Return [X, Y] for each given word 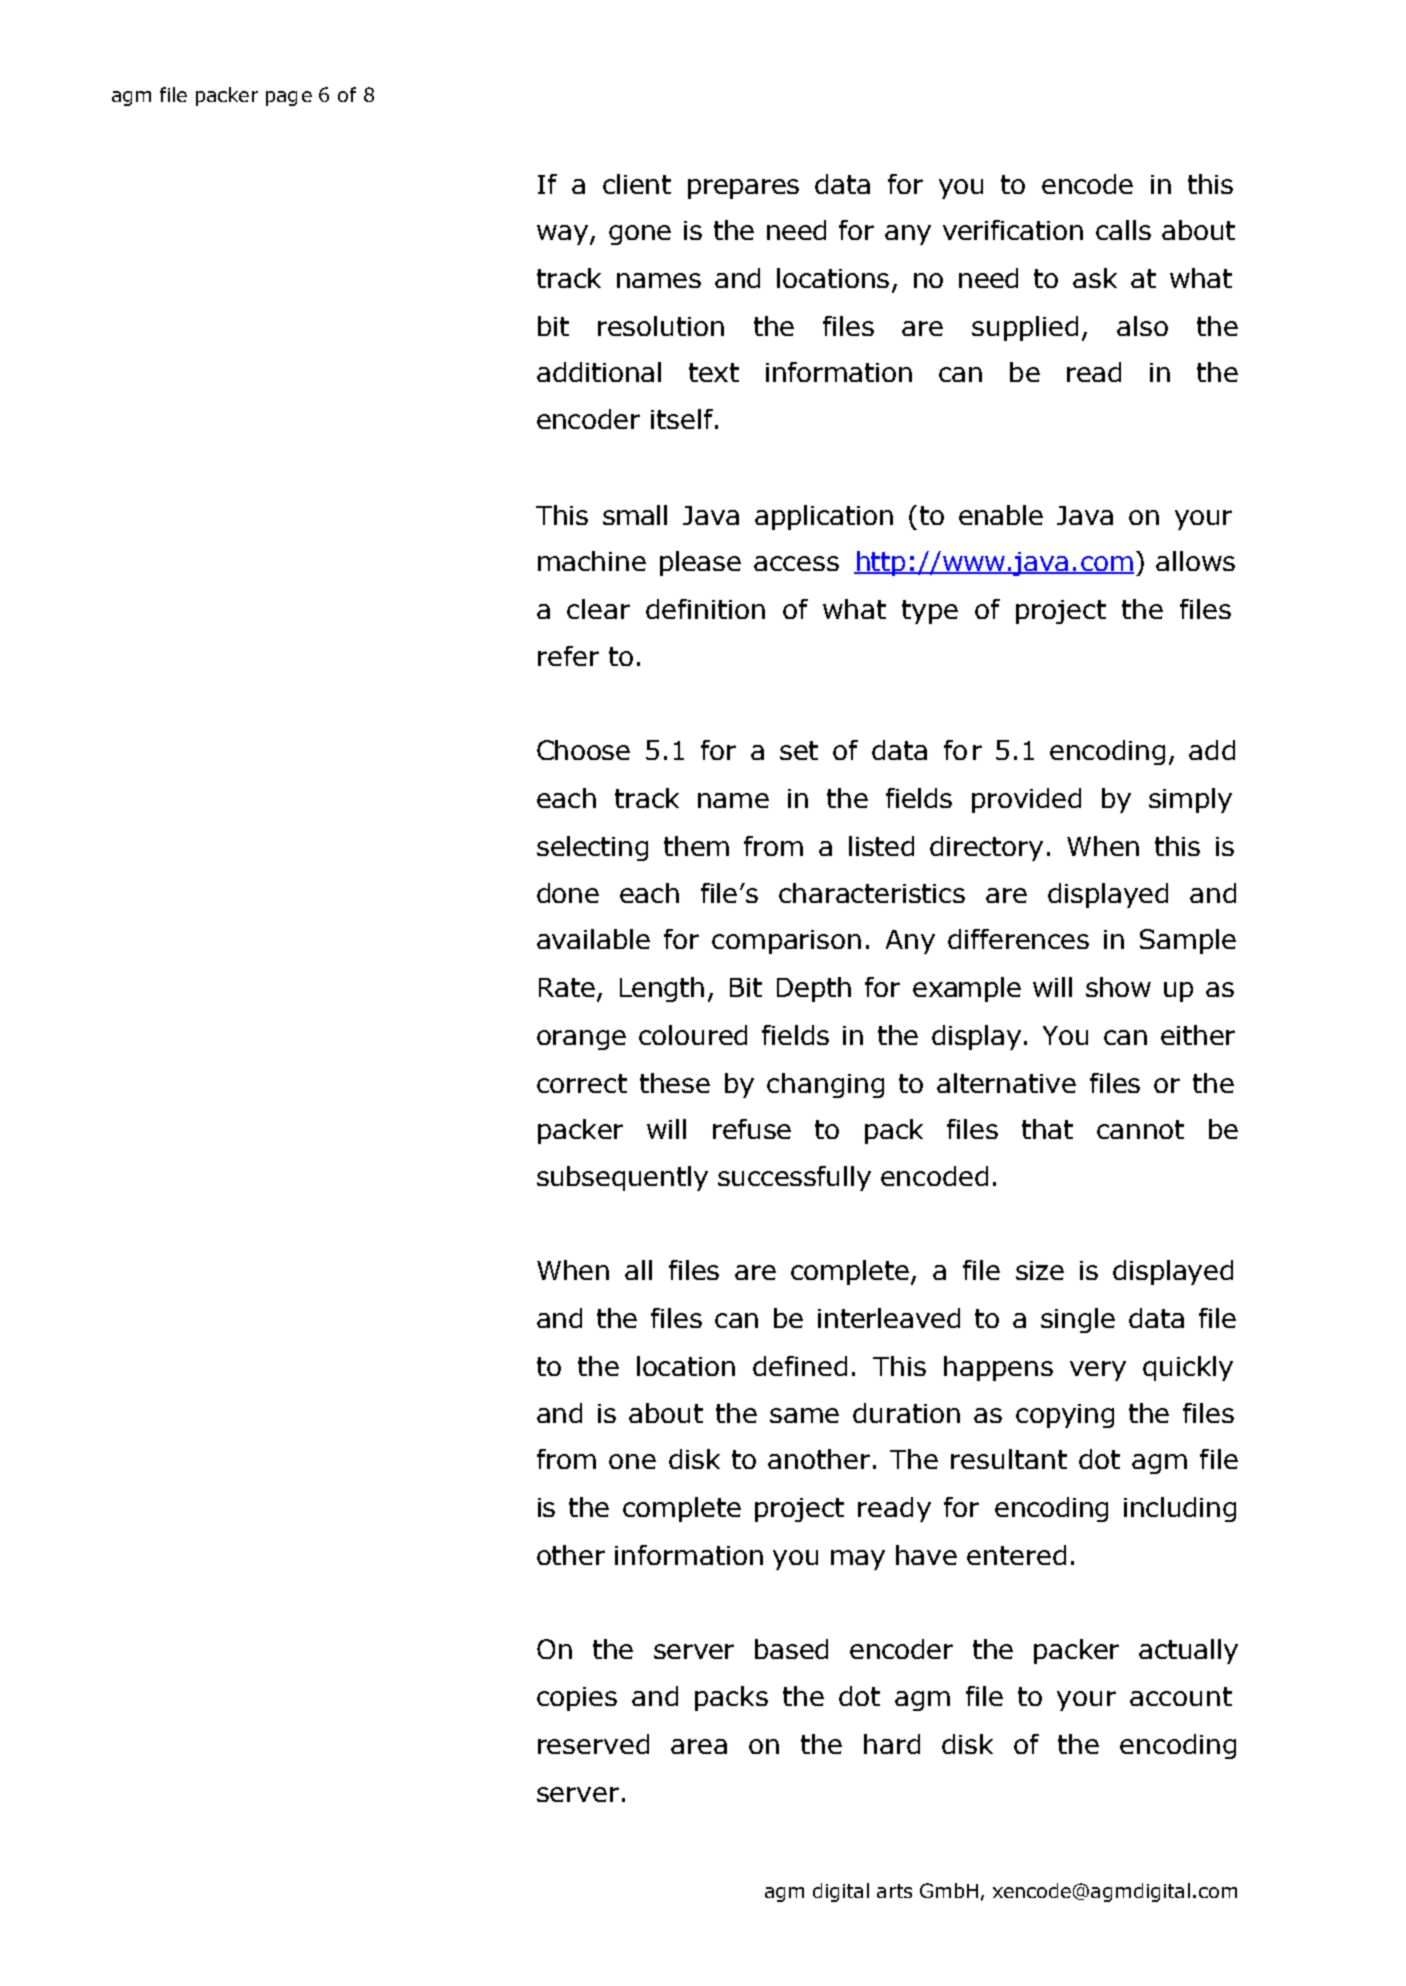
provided [1026, 800]
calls [1123, 230]
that [1047, 1129]
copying [1065, 1416]
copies [577, 1699]
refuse [752, 1129]
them [696, 846]
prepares [743, 189]
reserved [593, 1744]
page [289, 98]
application [824, 517]
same [804, 1415]
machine [592, 561]
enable [1001, 515]
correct [582, 1083]
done [568, 893]
